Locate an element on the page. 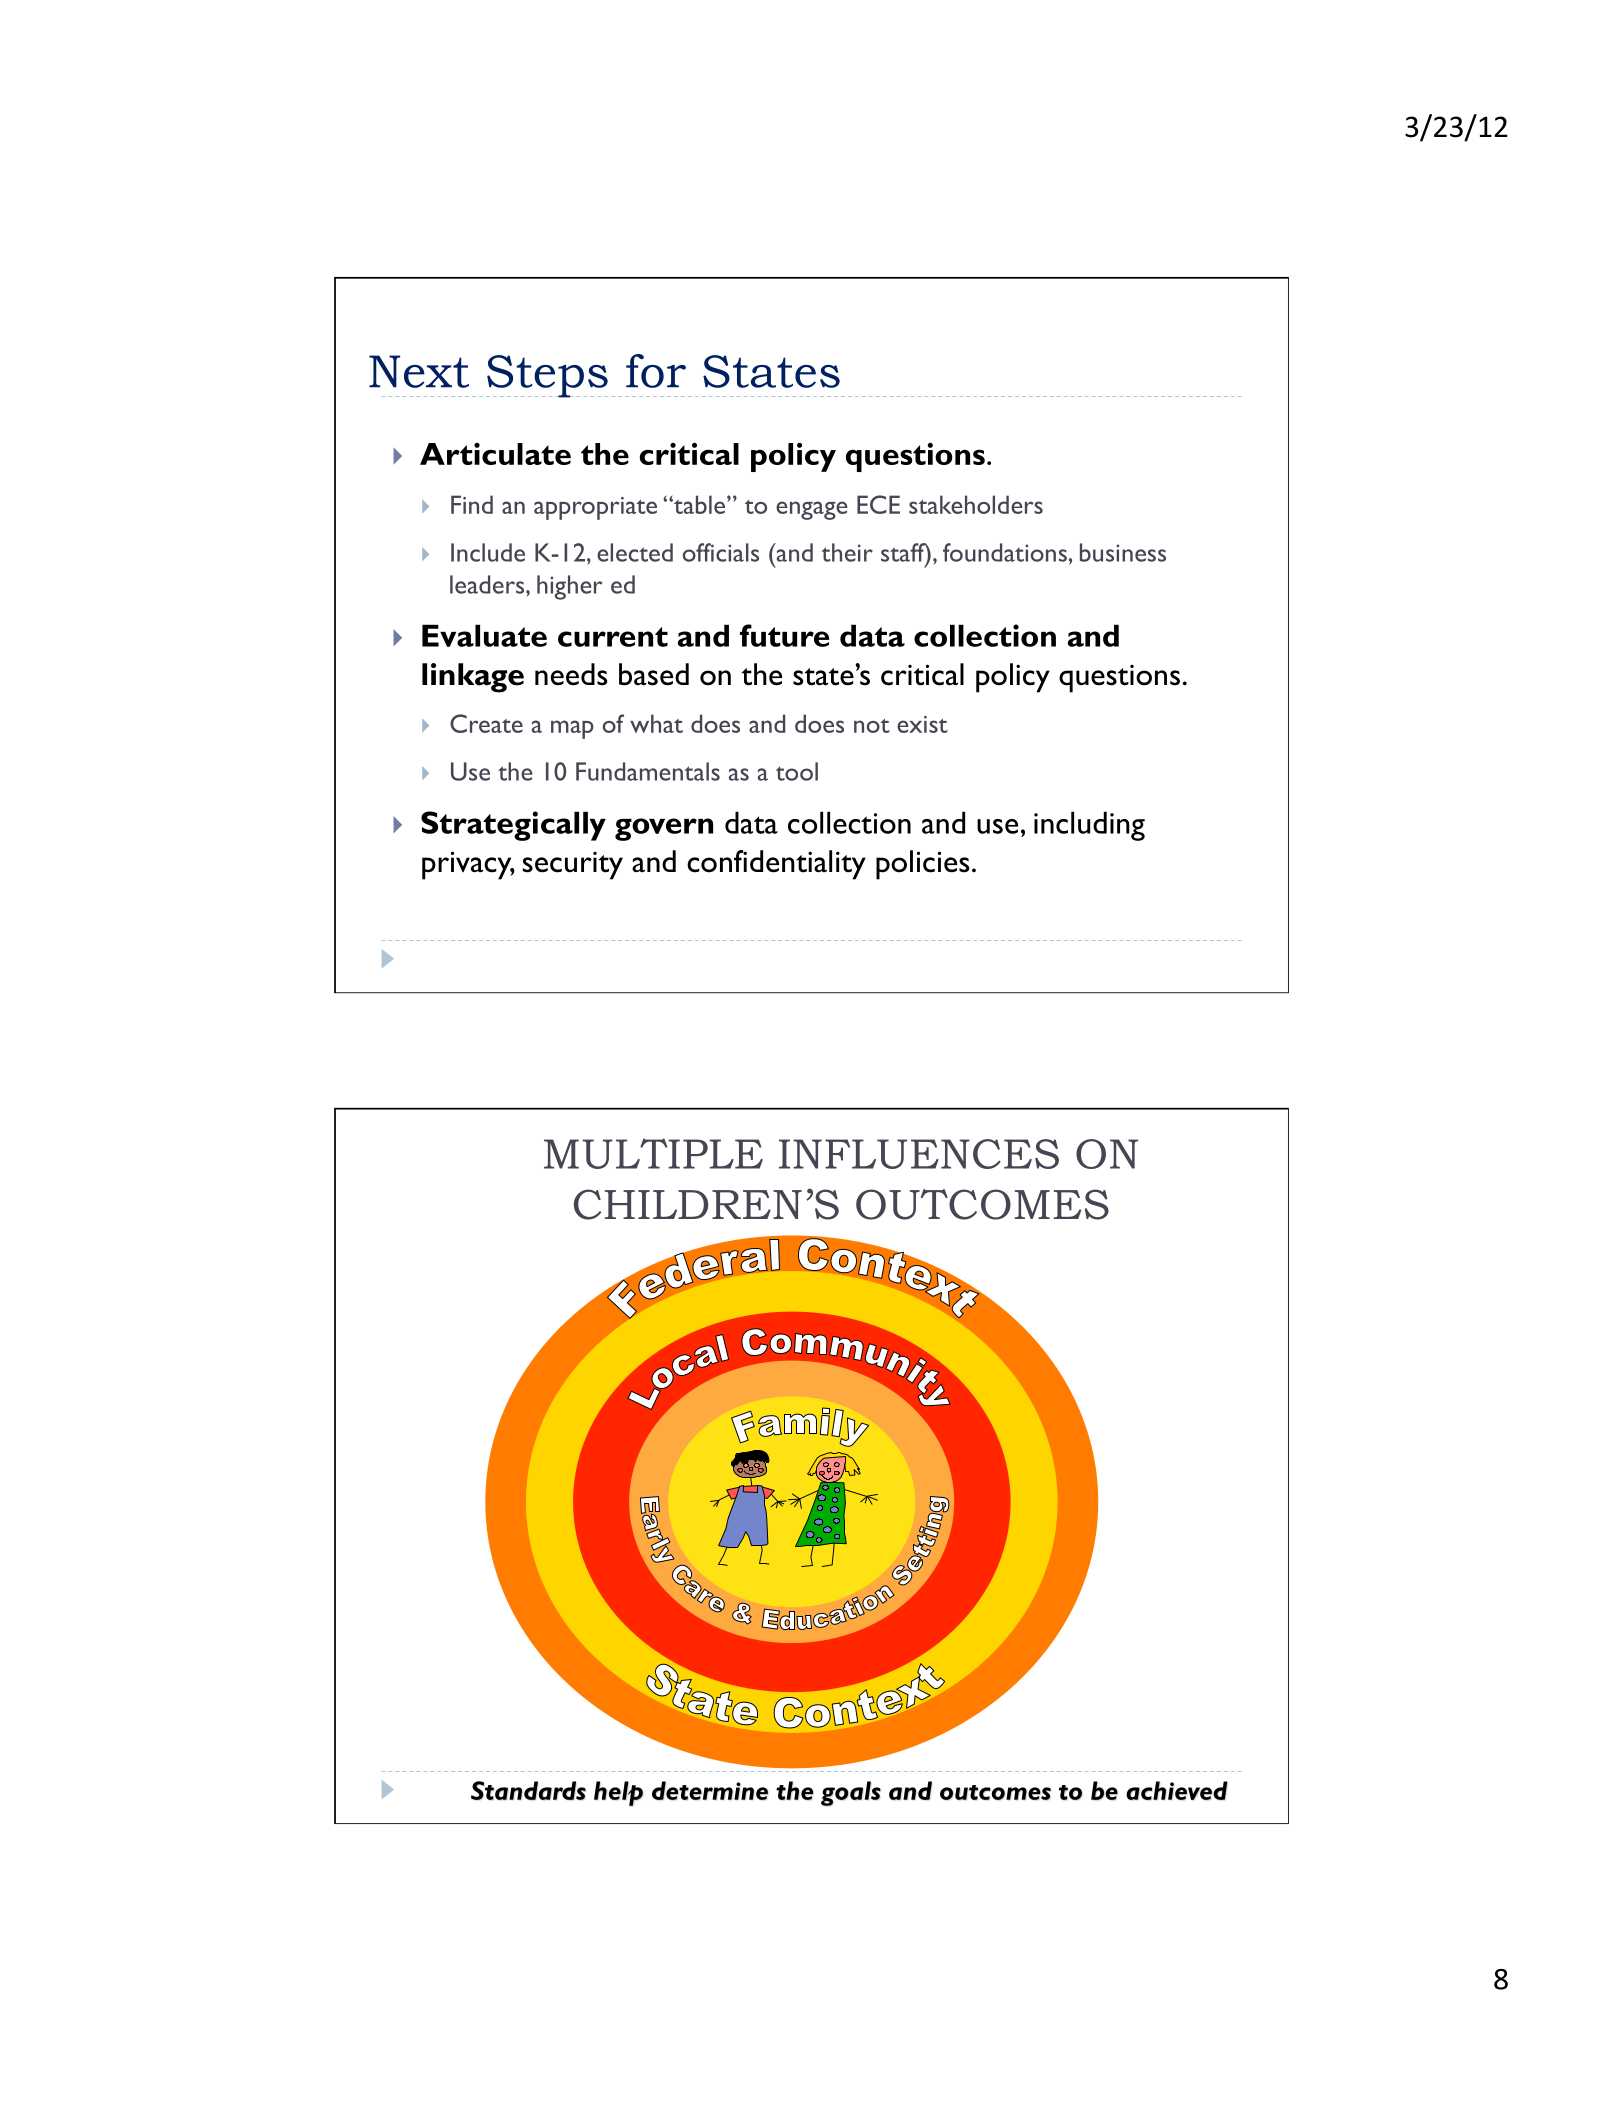 The height and width of the document is (2101, 1623). security is located at coordinates (573, 866).
